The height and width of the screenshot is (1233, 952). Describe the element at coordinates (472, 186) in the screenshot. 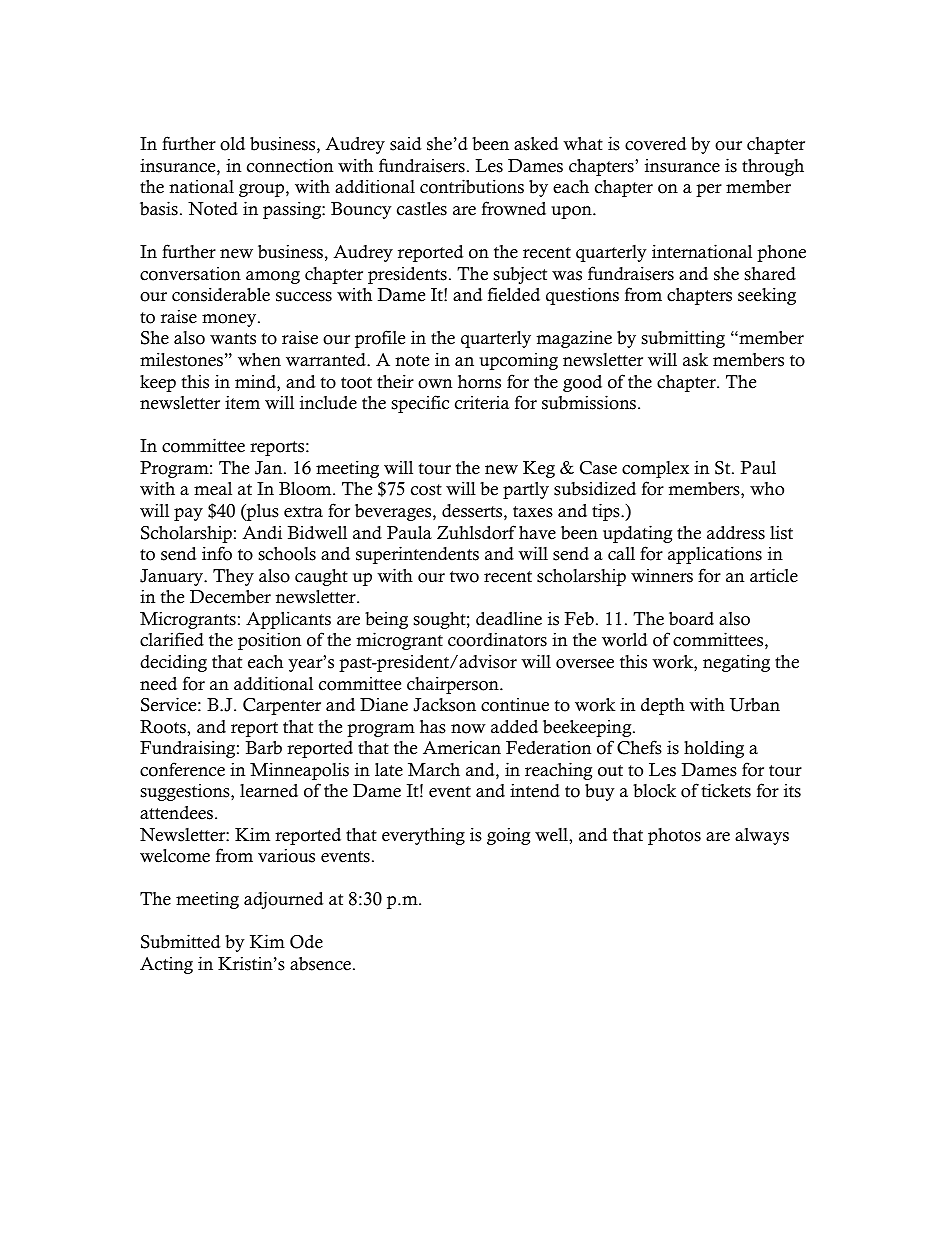

I see `contributions` at that location.
